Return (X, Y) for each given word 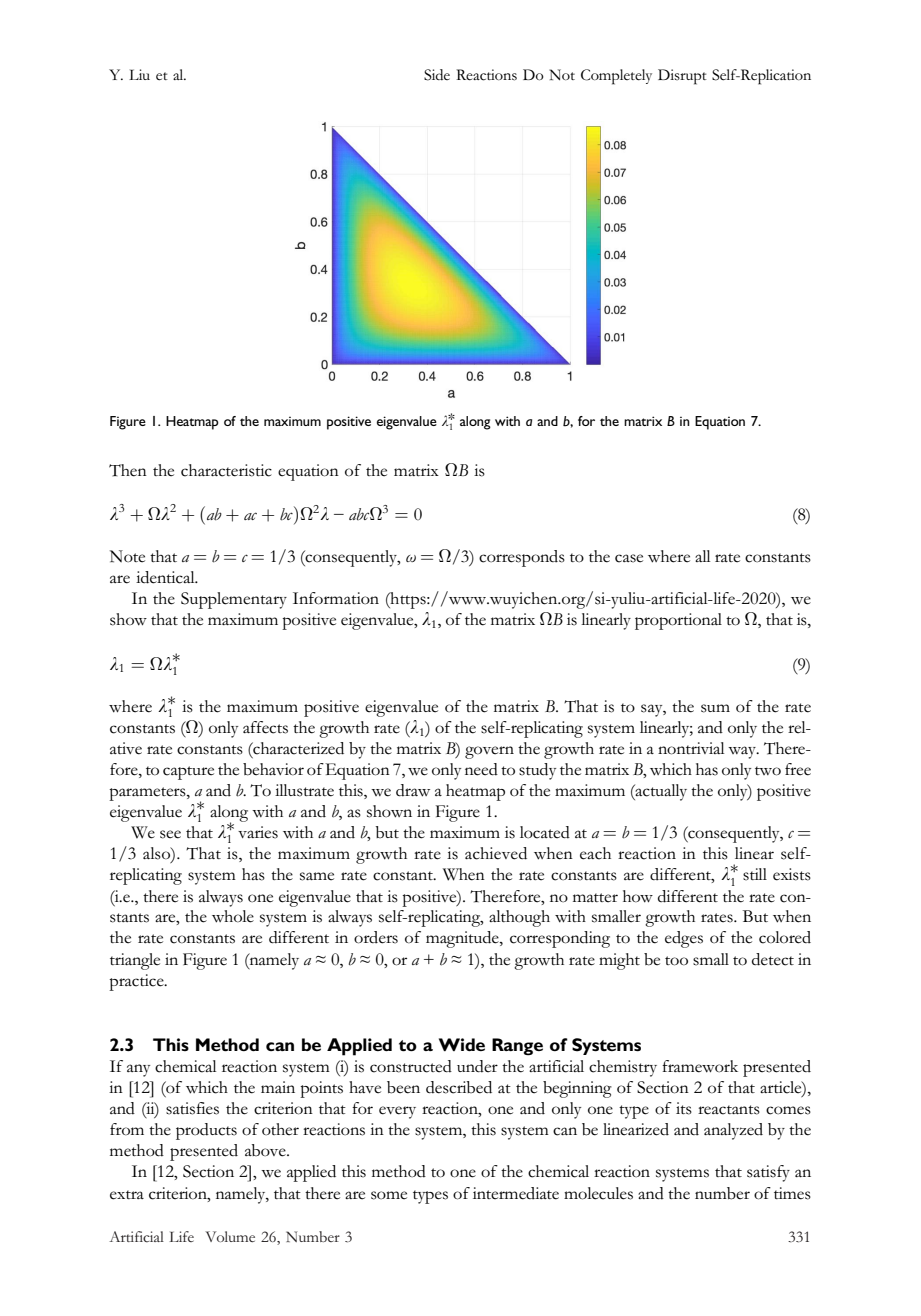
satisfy (768, 1173)
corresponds (522, 558)
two (768, 771)
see (170, 834)
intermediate (516, 1193)
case (629, 558)
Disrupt (682, 77)
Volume (230, 1236)
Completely (616, 77)
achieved (496, 853)
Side (437, 75)
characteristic (226, 470)
